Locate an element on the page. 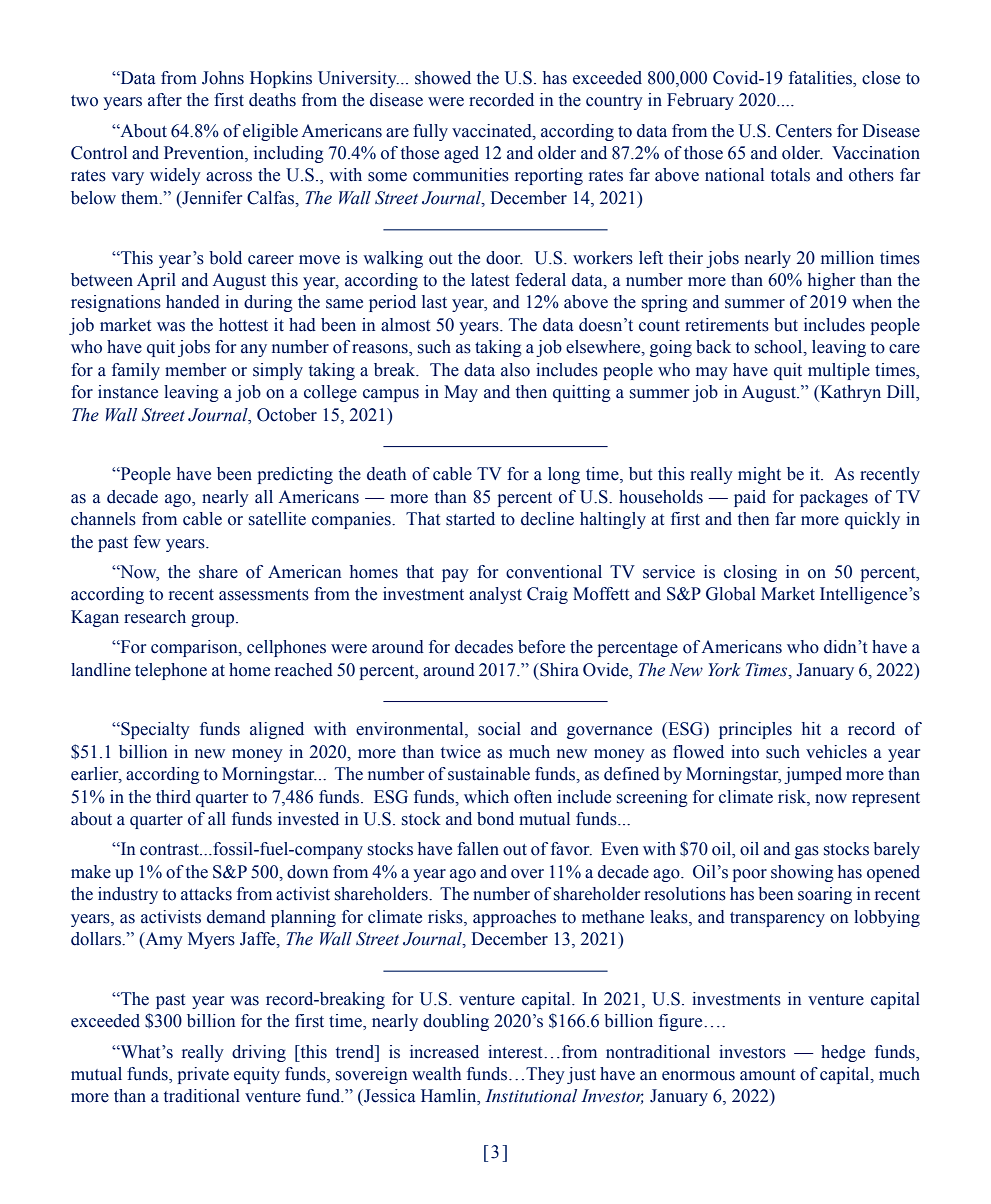 The height and width of the page is (1204, 991). member is located at coordinates (195, 370).
